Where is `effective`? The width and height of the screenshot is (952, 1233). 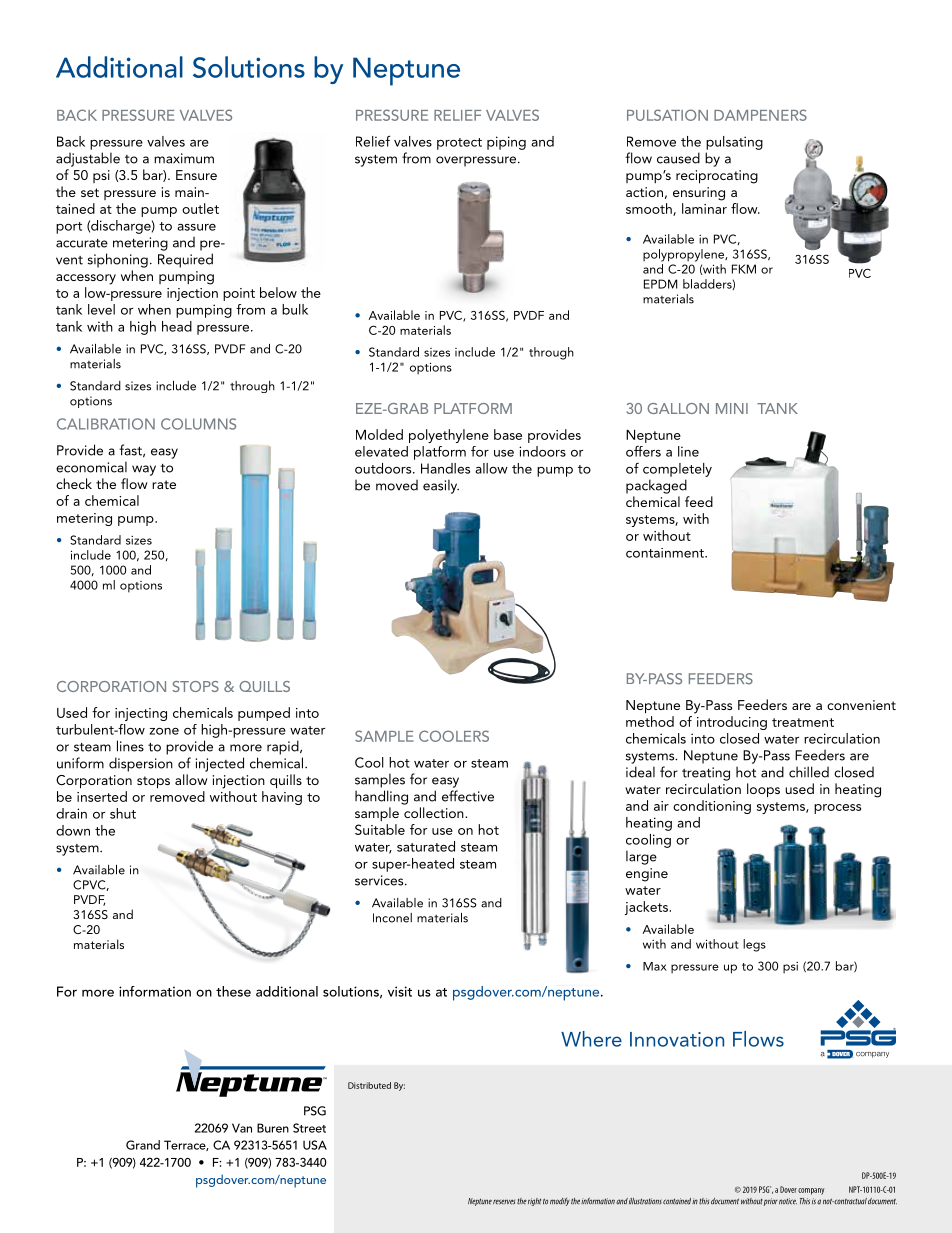 effective is located at coordinates (468, 796).
